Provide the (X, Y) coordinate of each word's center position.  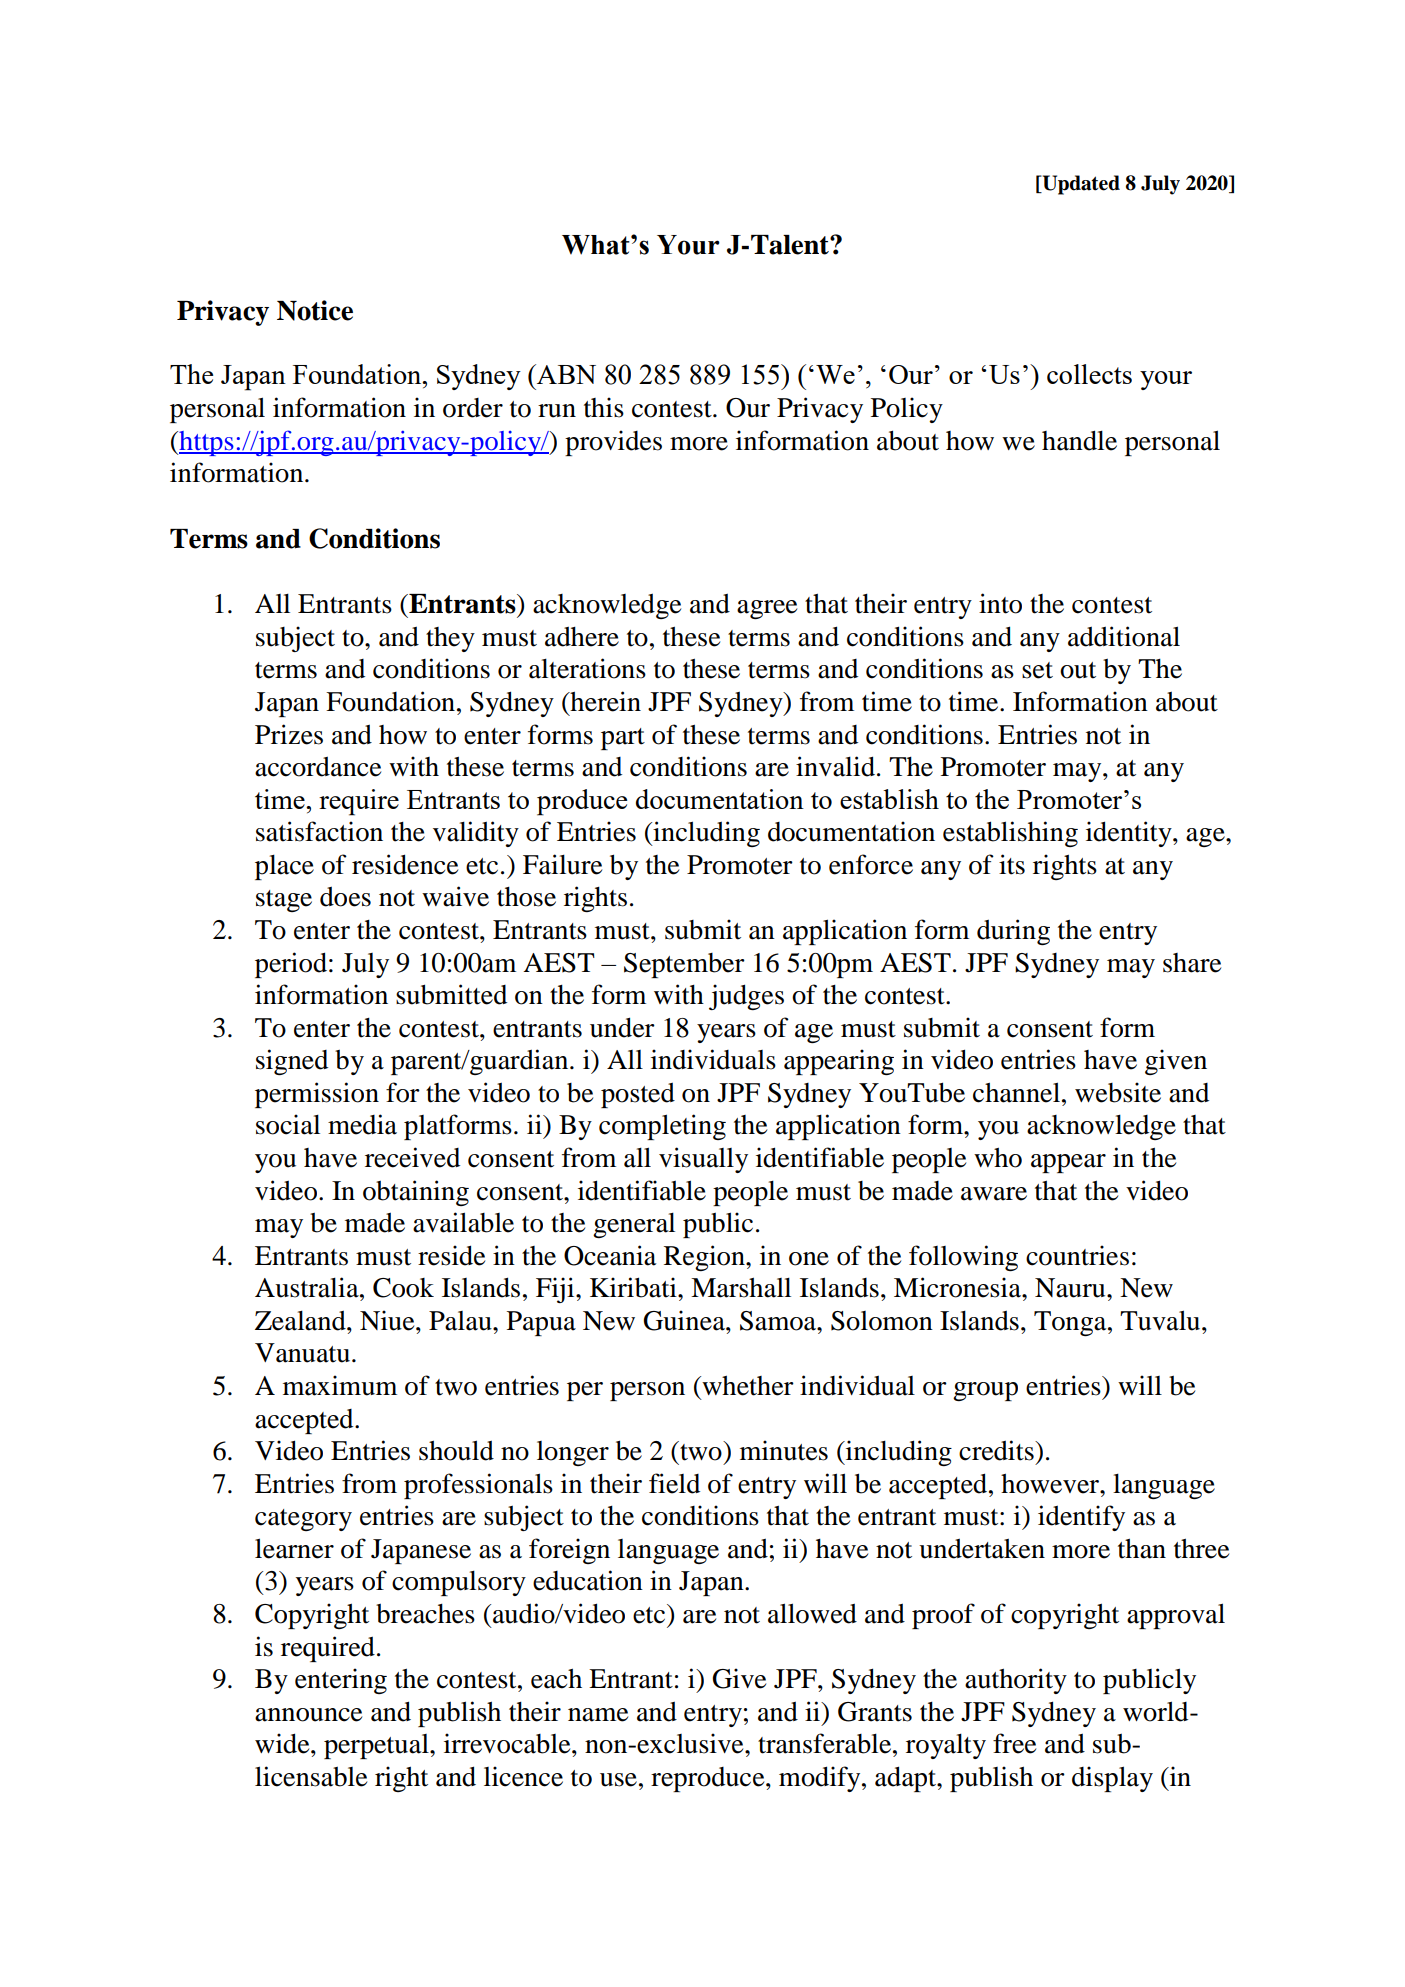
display (1112, 1779)
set (1037, 670)
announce (308, 1715)
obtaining (416, 1193)
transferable (826, 1743)
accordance (318, 766)
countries (1077, 1255)
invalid (835, 766)
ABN (565, 374)
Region (705, 1258)
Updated (1080, 185)
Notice (315, 310)
